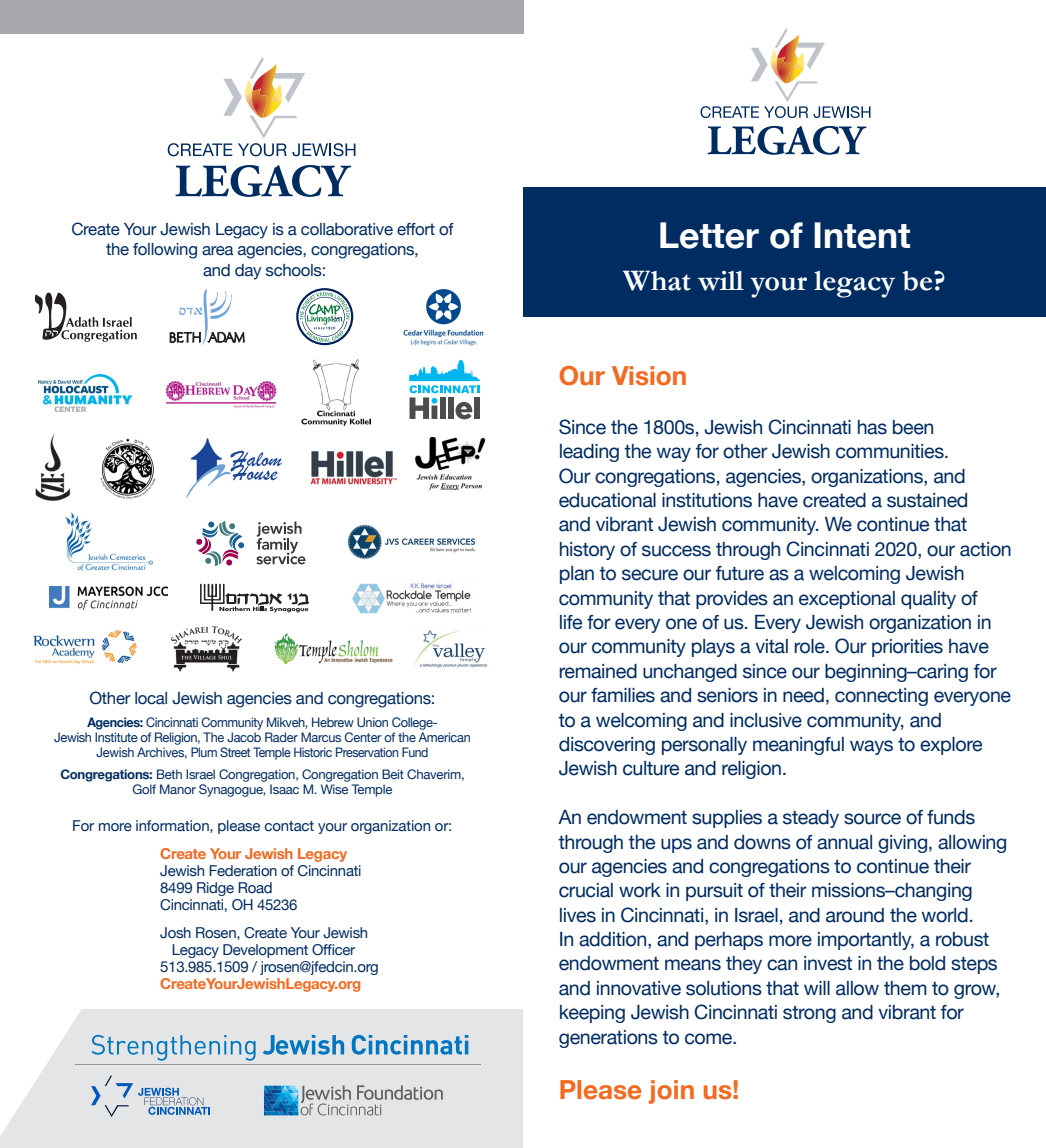 Image resolution: width=1046 pixels, height=1148 pixels. Describe the element at coordinates (891, 451) in the screenshot. I see `communities` at that location.
